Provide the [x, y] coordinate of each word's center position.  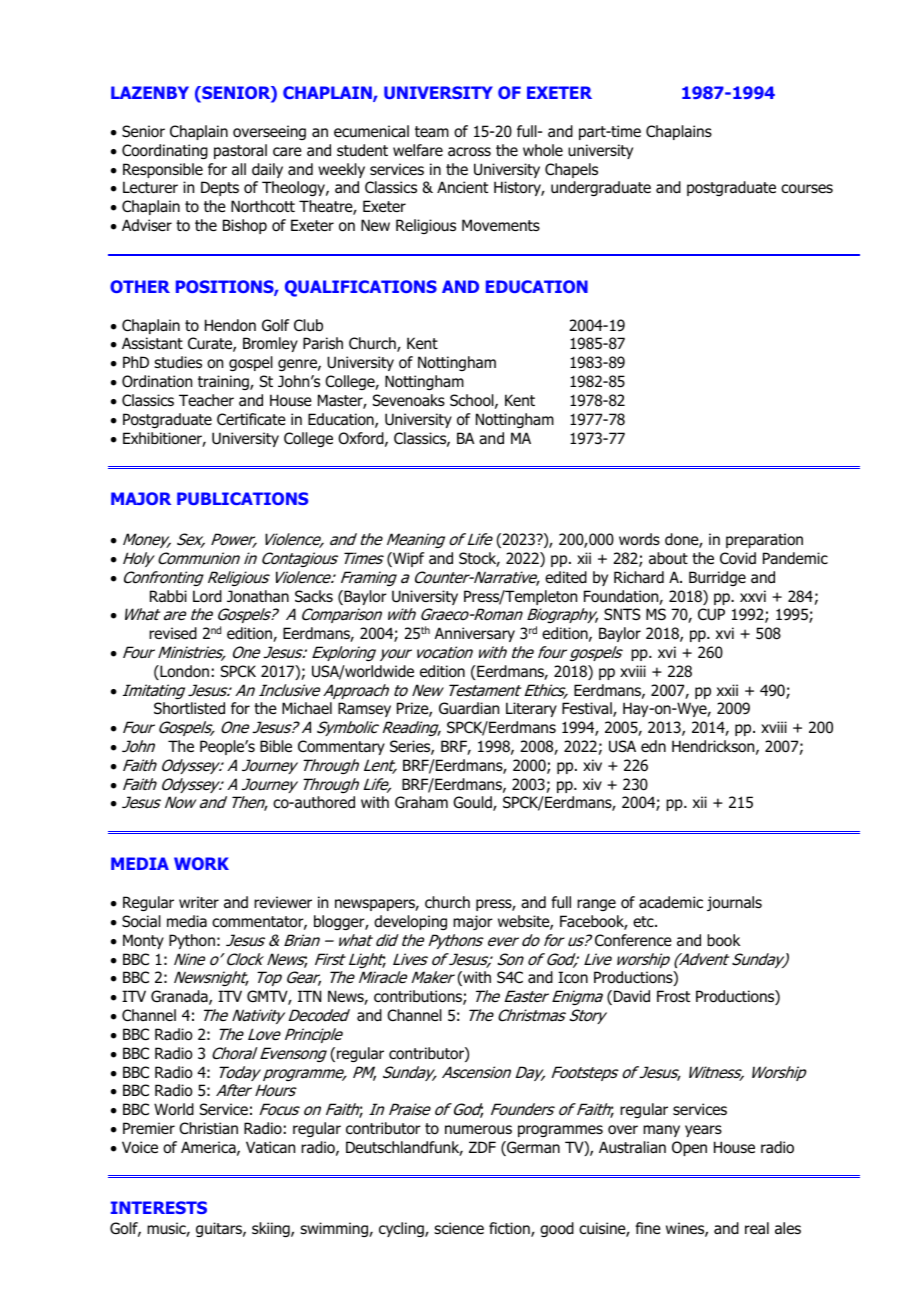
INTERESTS [159, 1207]
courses [807, 189]
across [469, 152]
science [459, 1228]
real [757, 1228]
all [239, 169]
